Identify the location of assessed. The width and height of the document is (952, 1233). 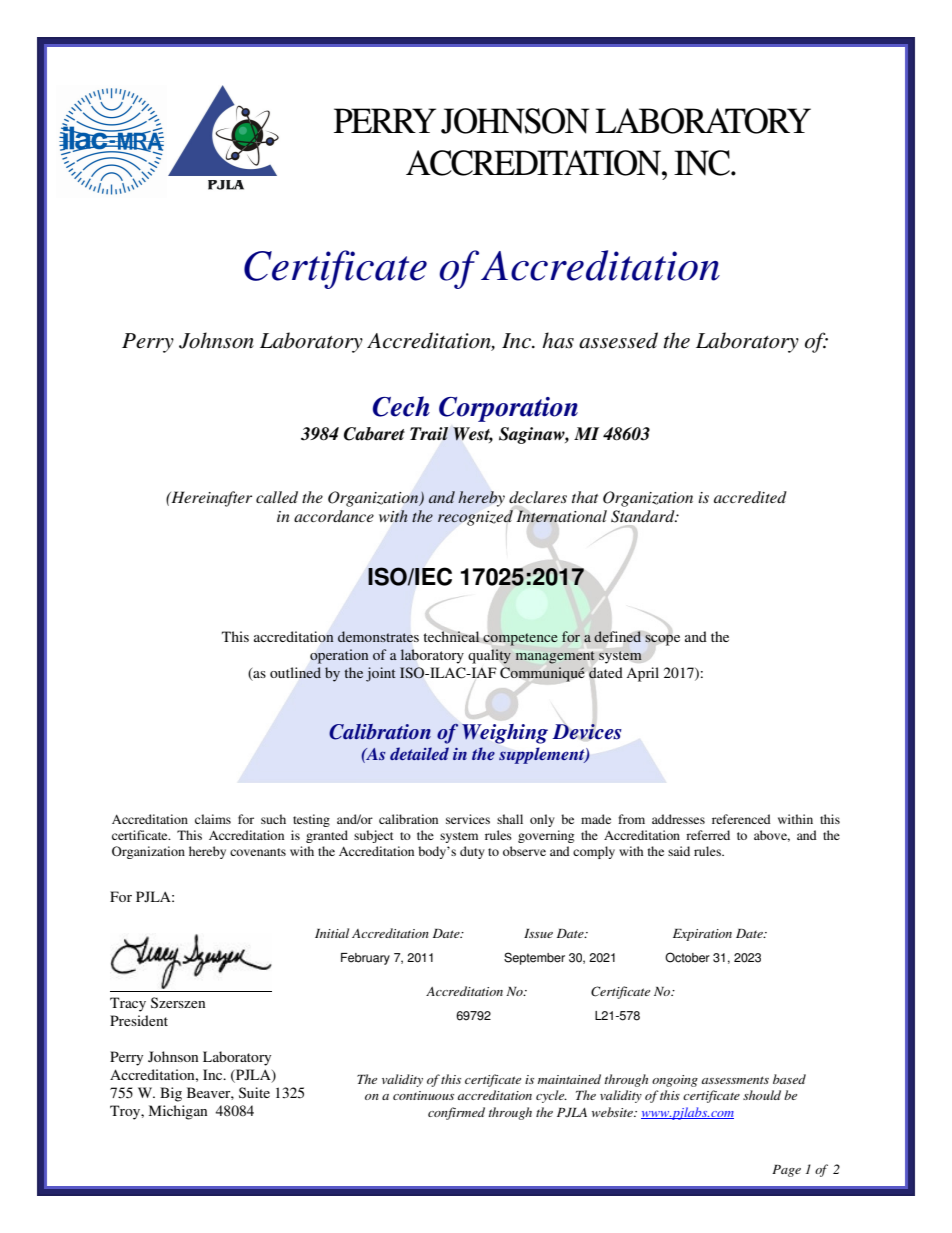
(618, 340).
